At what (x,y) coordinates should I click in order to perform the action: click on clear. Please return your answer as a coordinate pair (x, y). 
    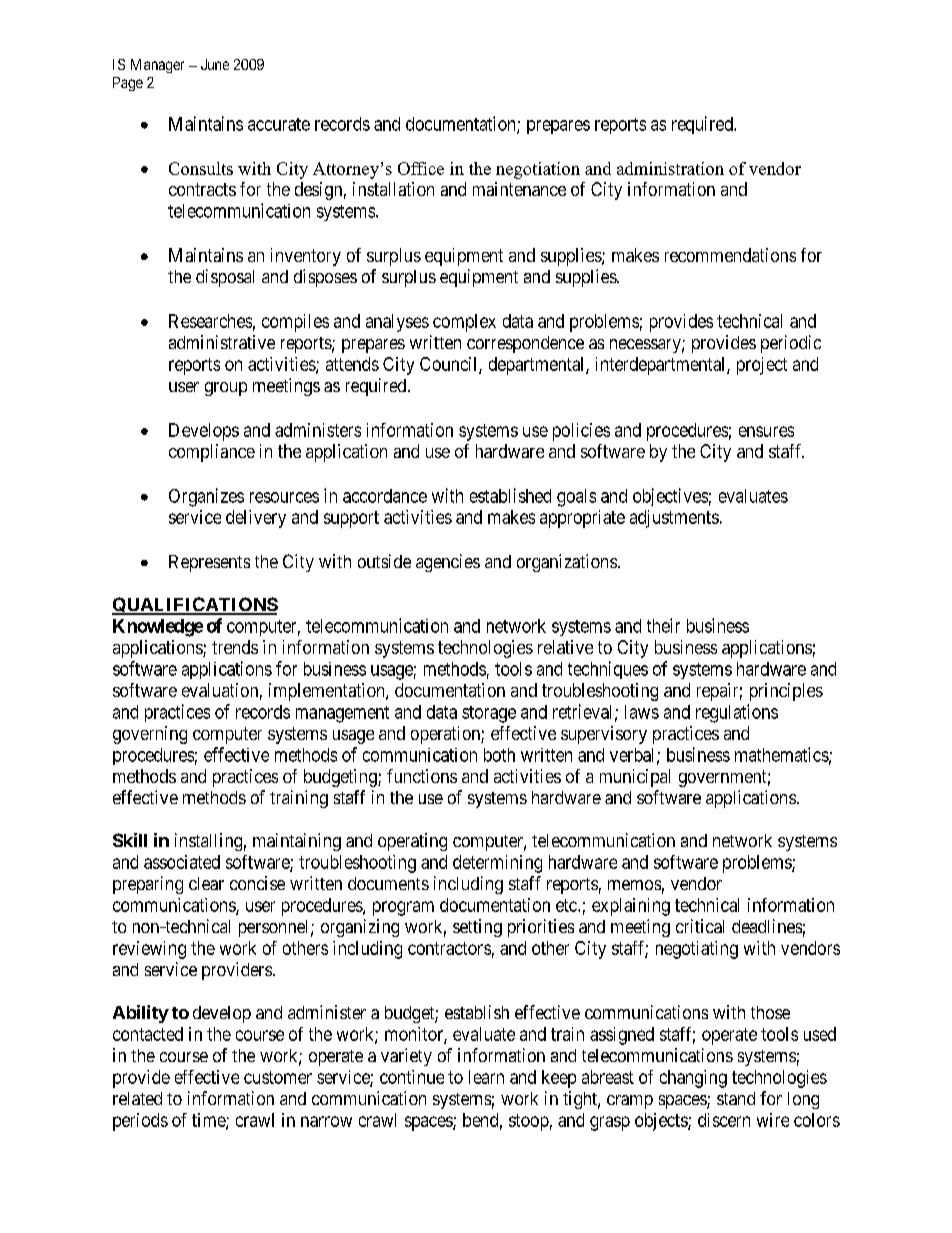
    Looking at the image, I should click on (206, 883).
